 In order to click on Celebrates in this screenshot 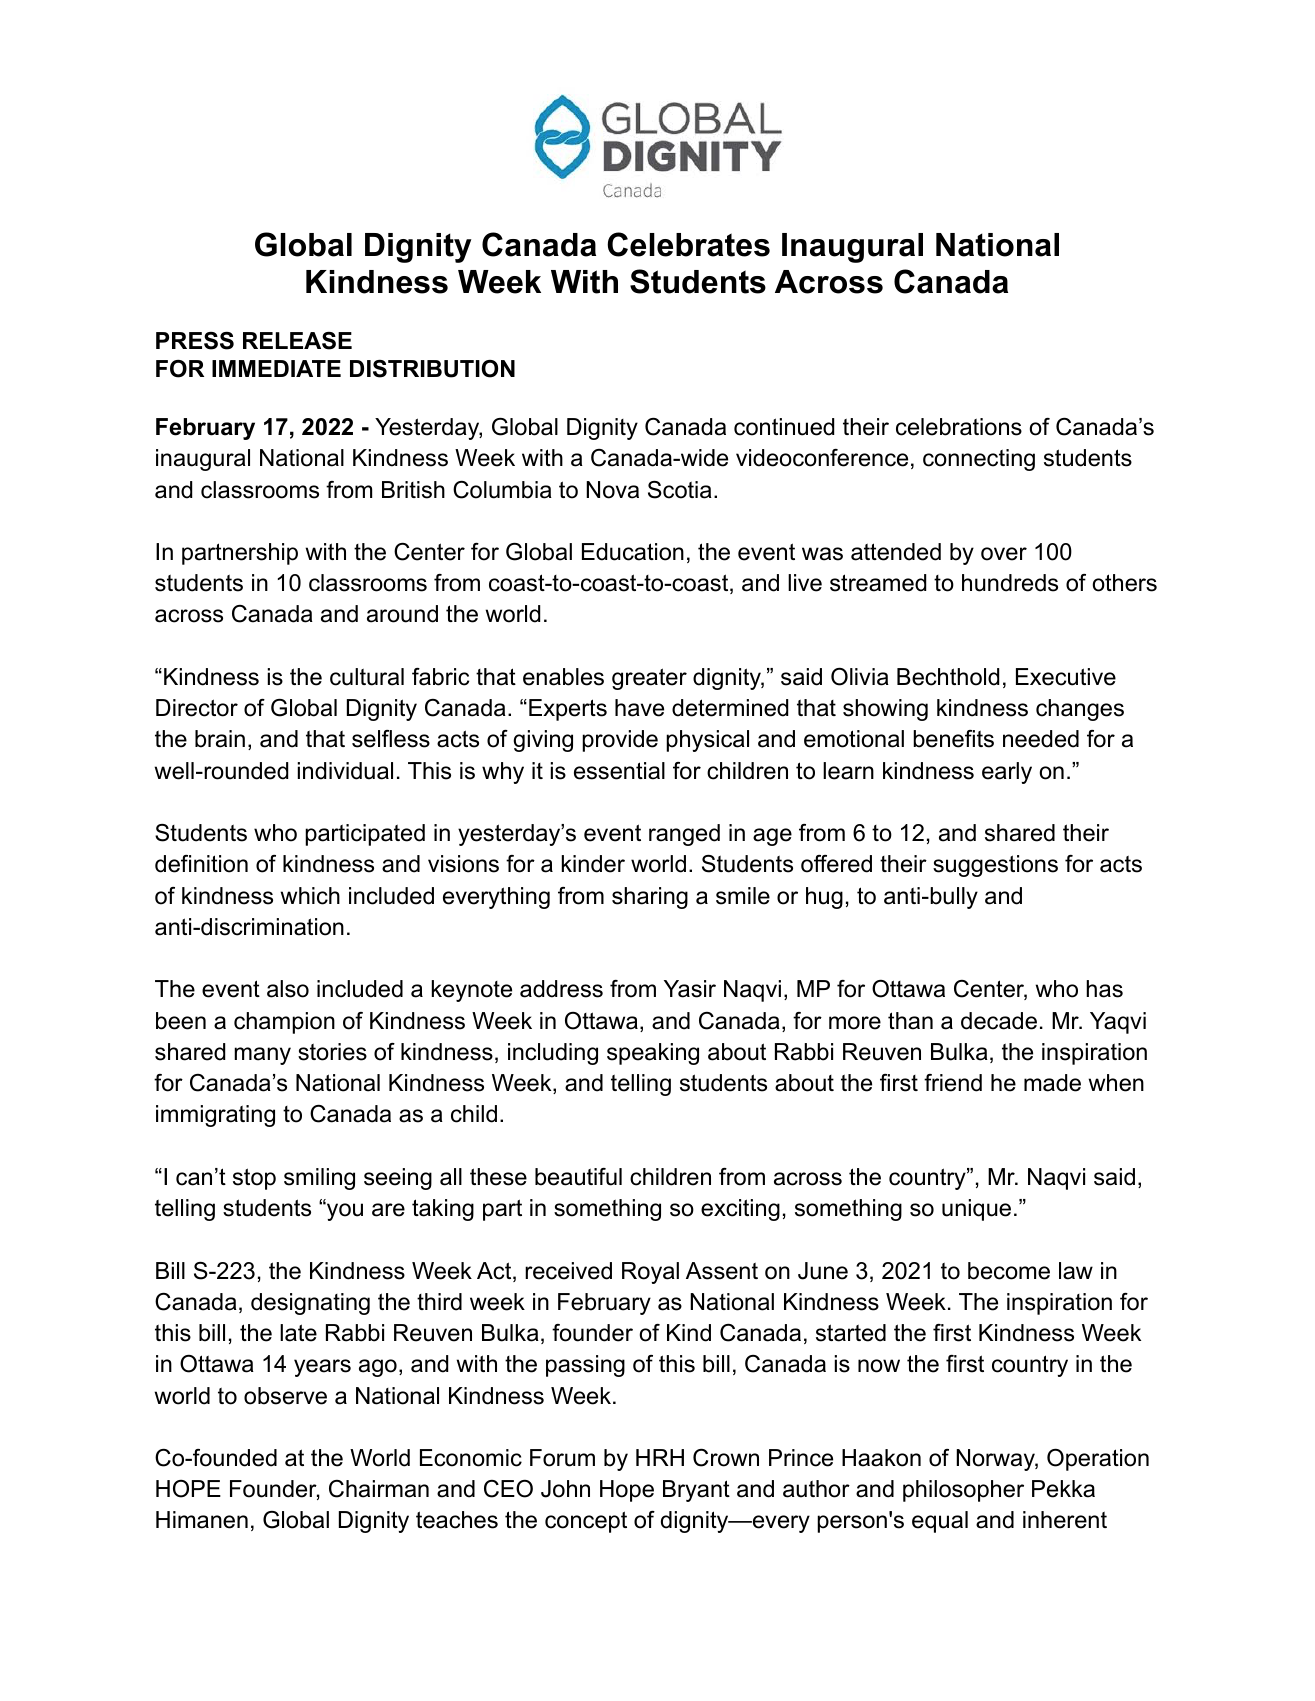, I will do `click(688, 244)`.
